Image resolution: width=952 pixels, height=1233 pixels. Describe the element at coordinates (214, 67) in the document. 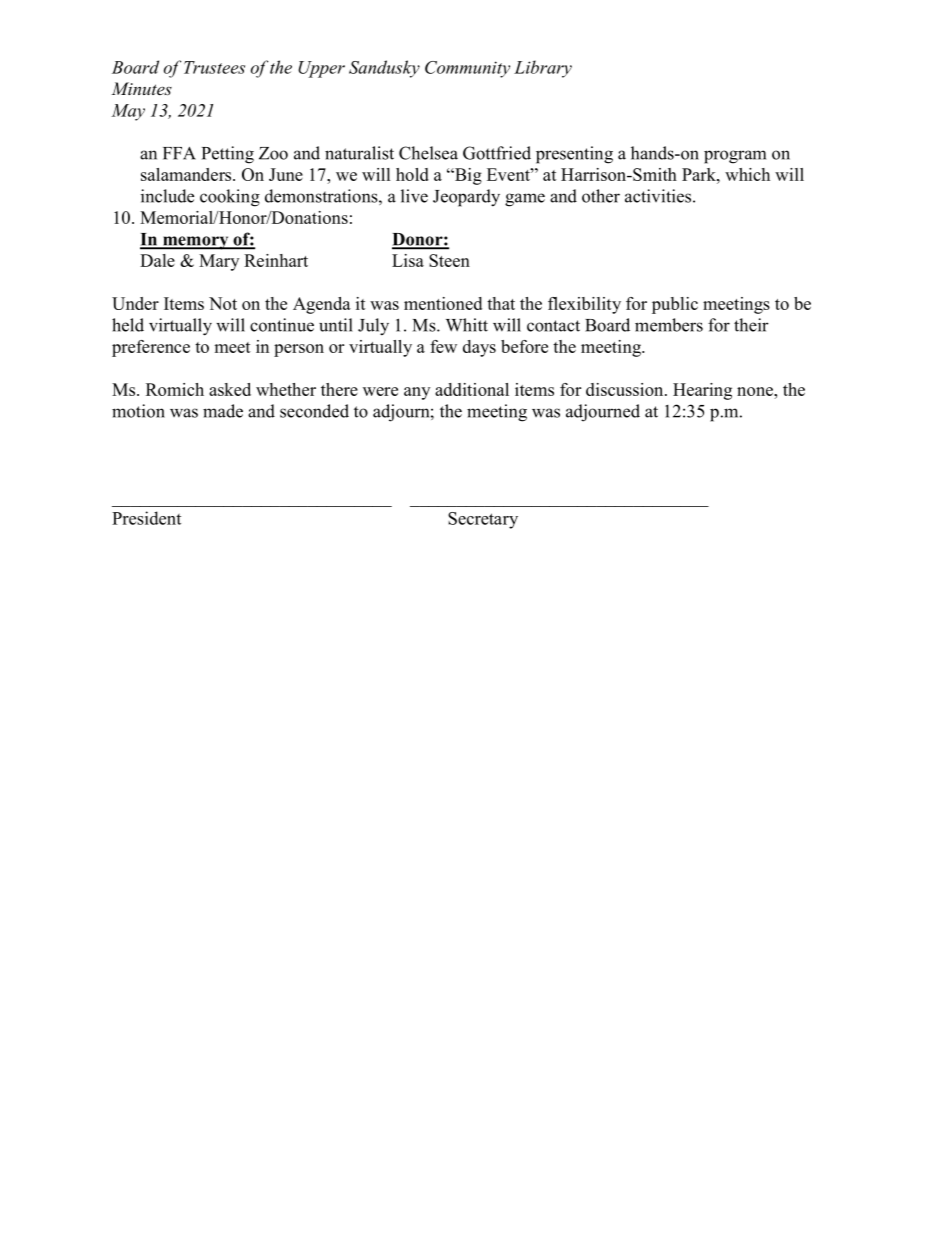

I see `Trustees` at that location.
